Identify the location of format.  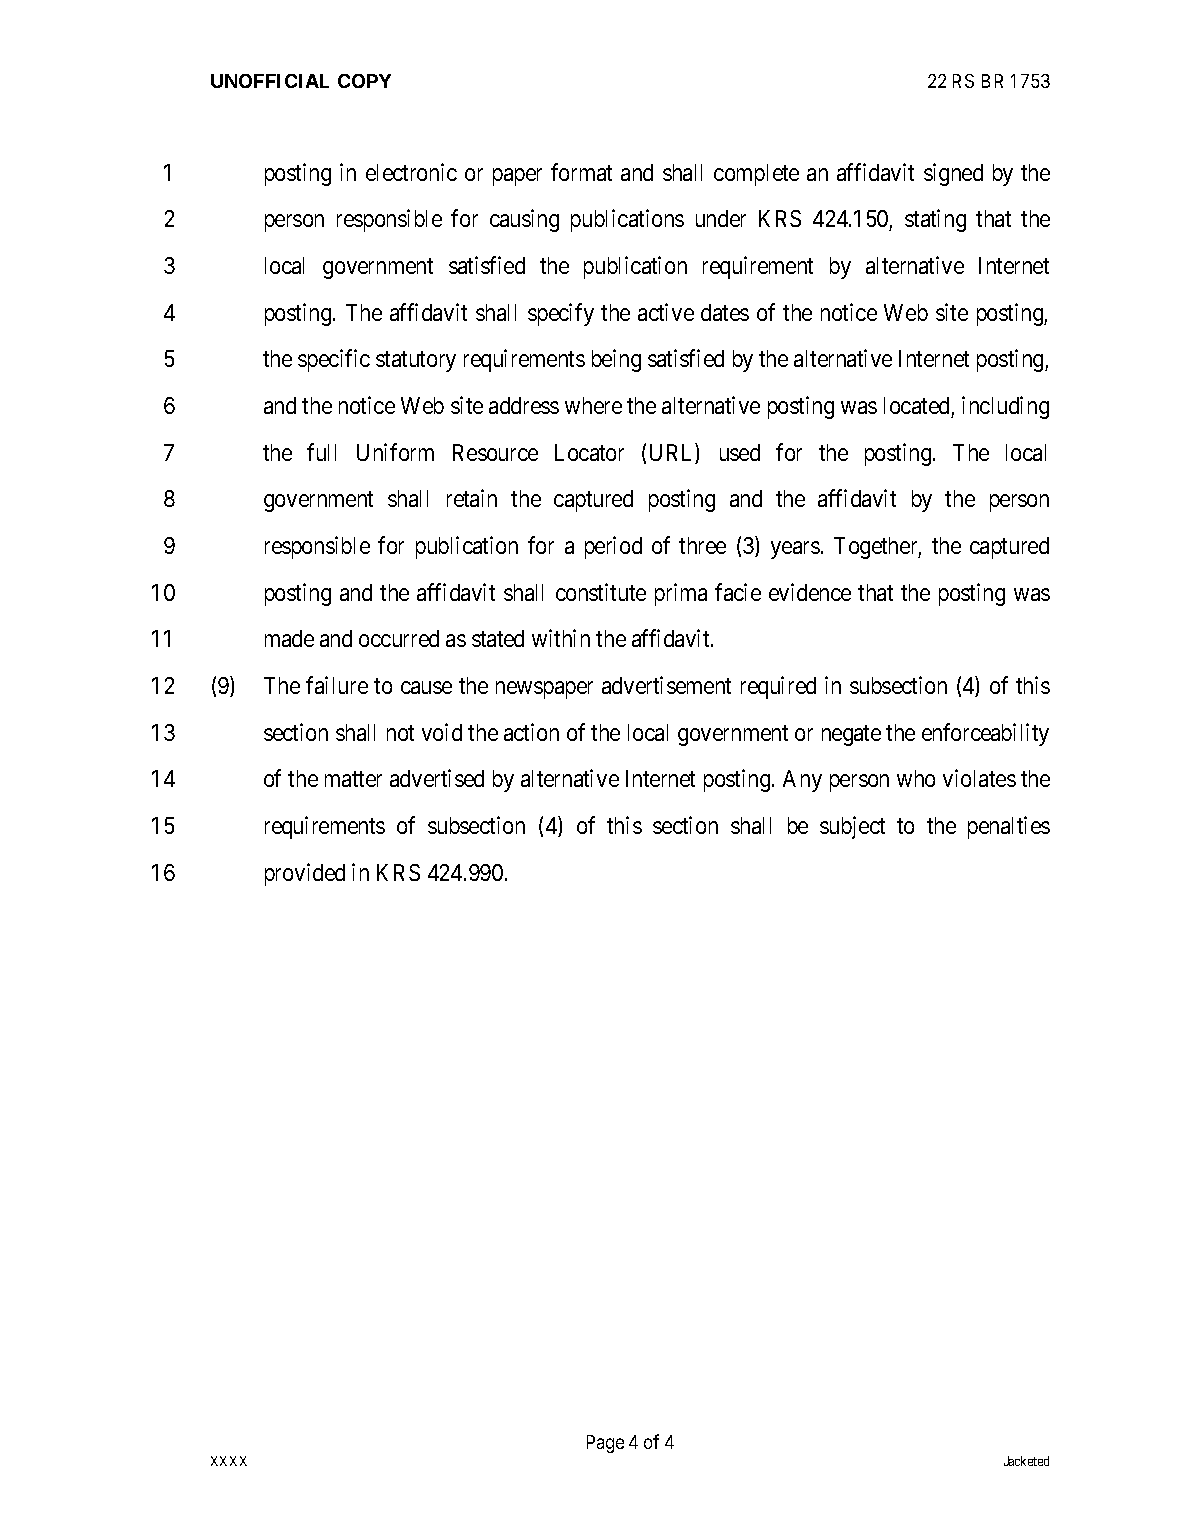
(581, 172).
